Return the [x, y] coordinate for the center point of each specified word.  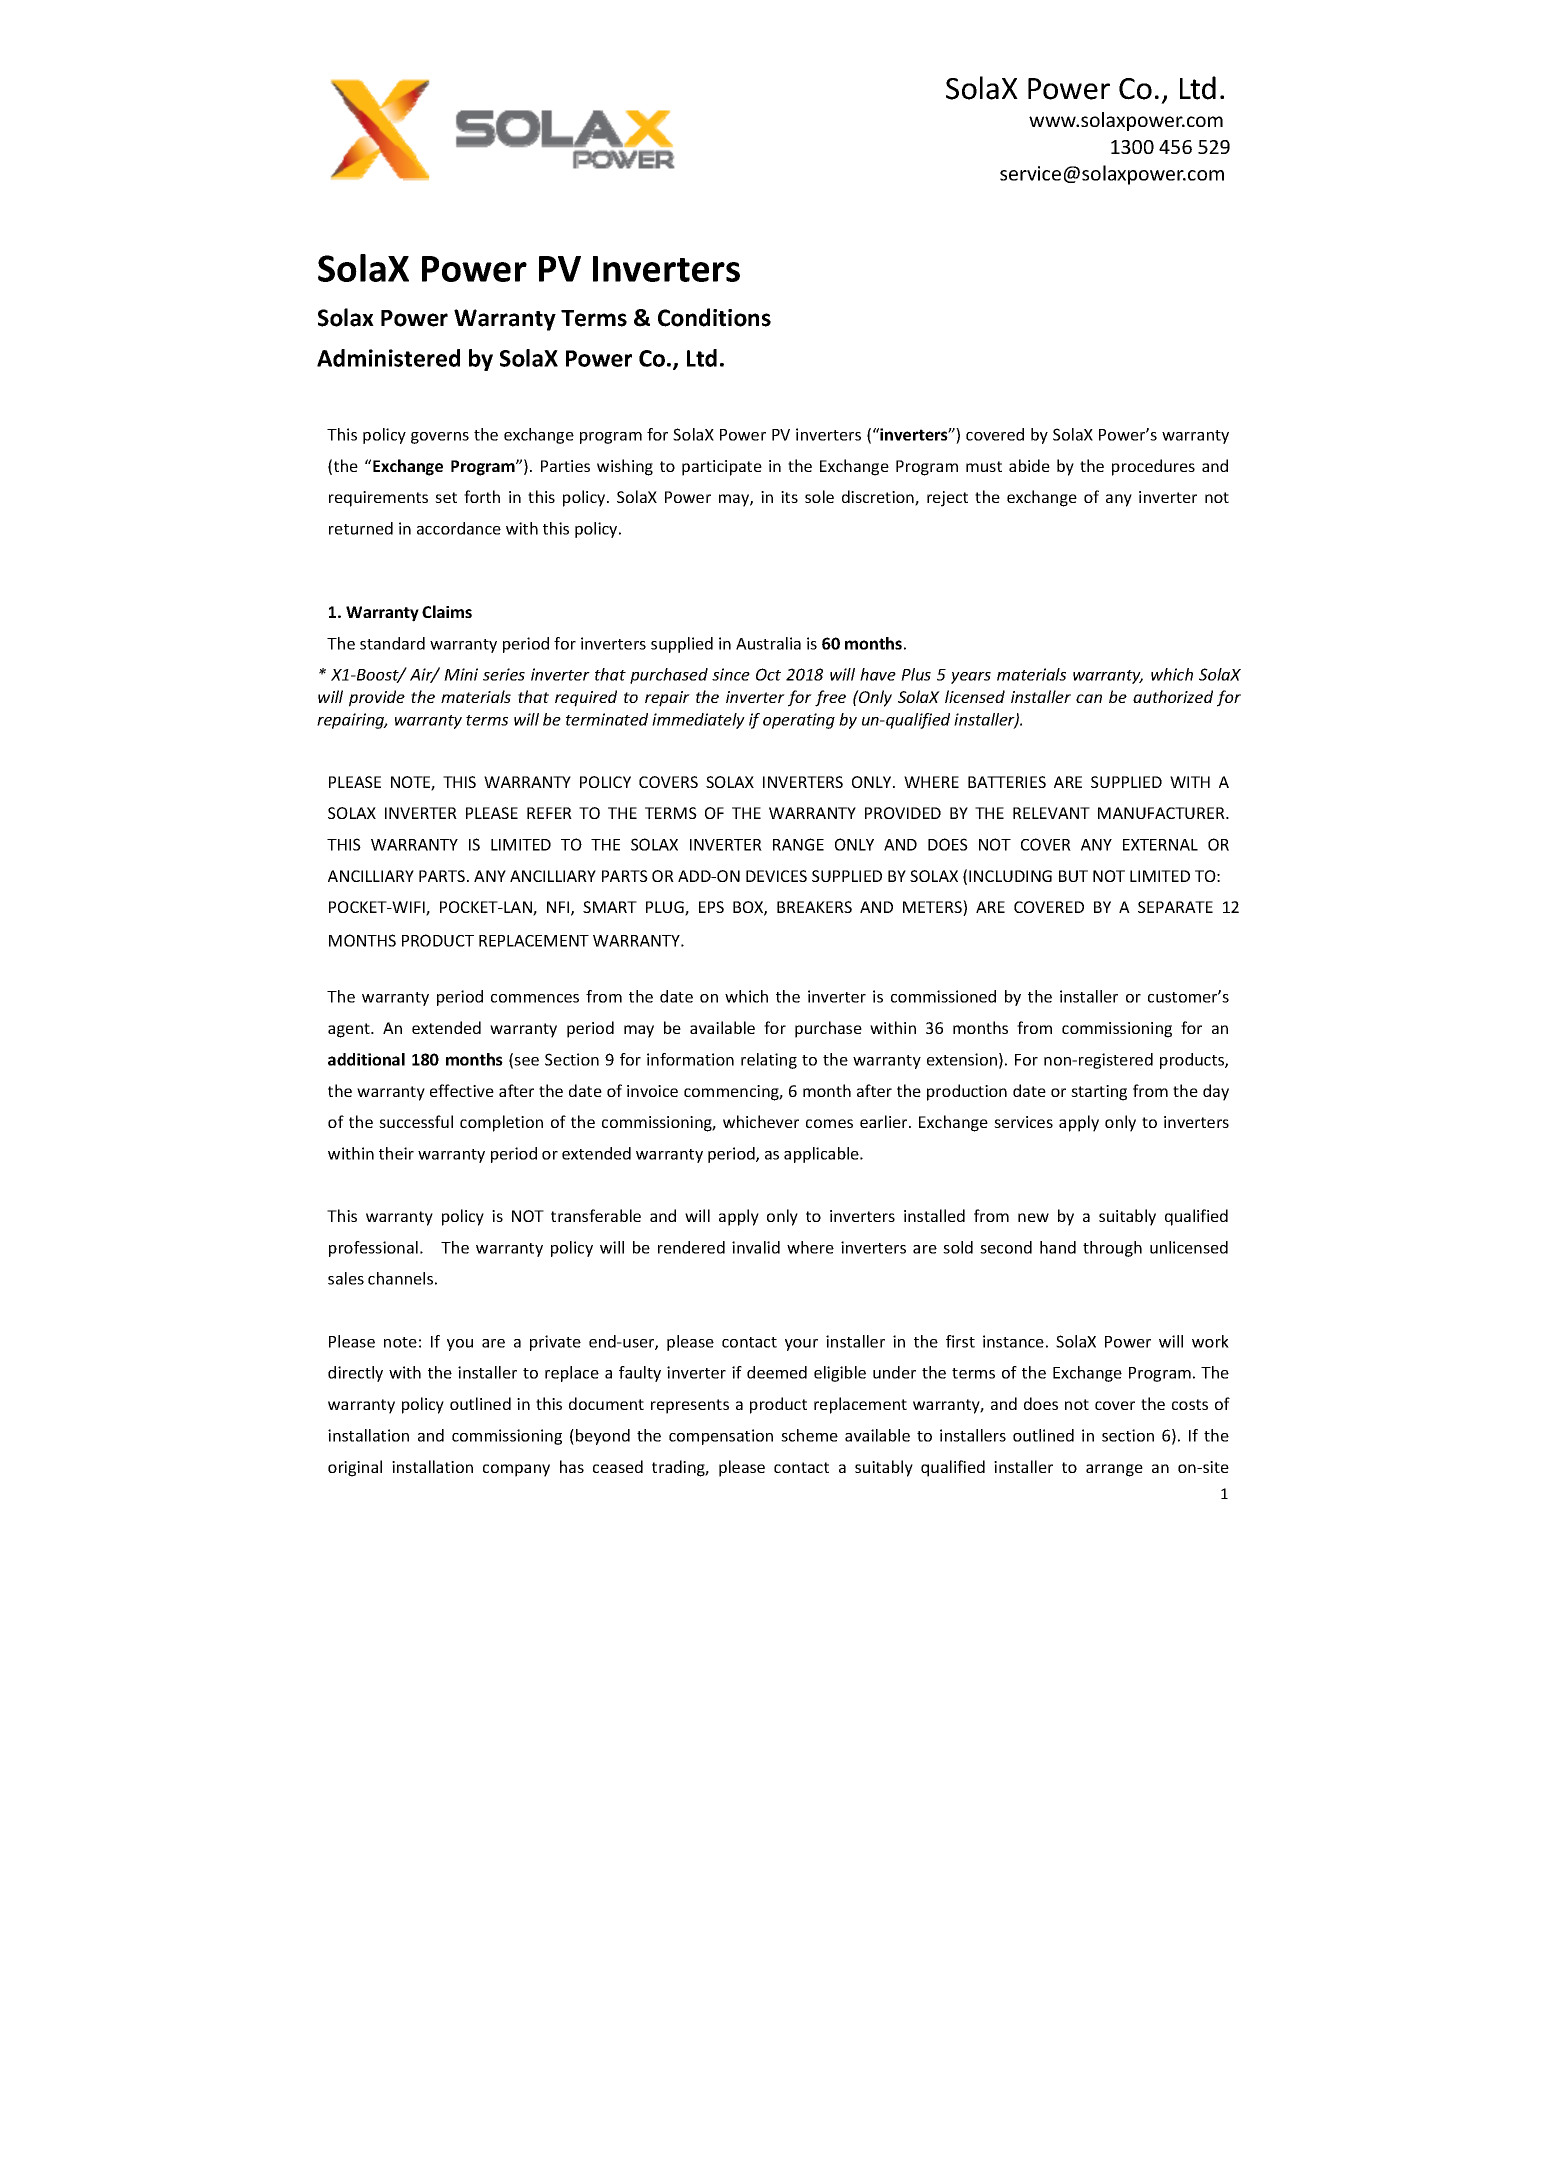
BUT [1073, 876]
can [1089, 698]
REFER [549, 813]
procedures [1153, 467]
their [396, 1153]
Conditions [714, 317]
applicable [822, 1155]
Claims [447, 611]
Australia [768, 643]
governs [440, 438]
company [516, 1470]
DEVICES [776, 876]
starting [1099, 1093]
